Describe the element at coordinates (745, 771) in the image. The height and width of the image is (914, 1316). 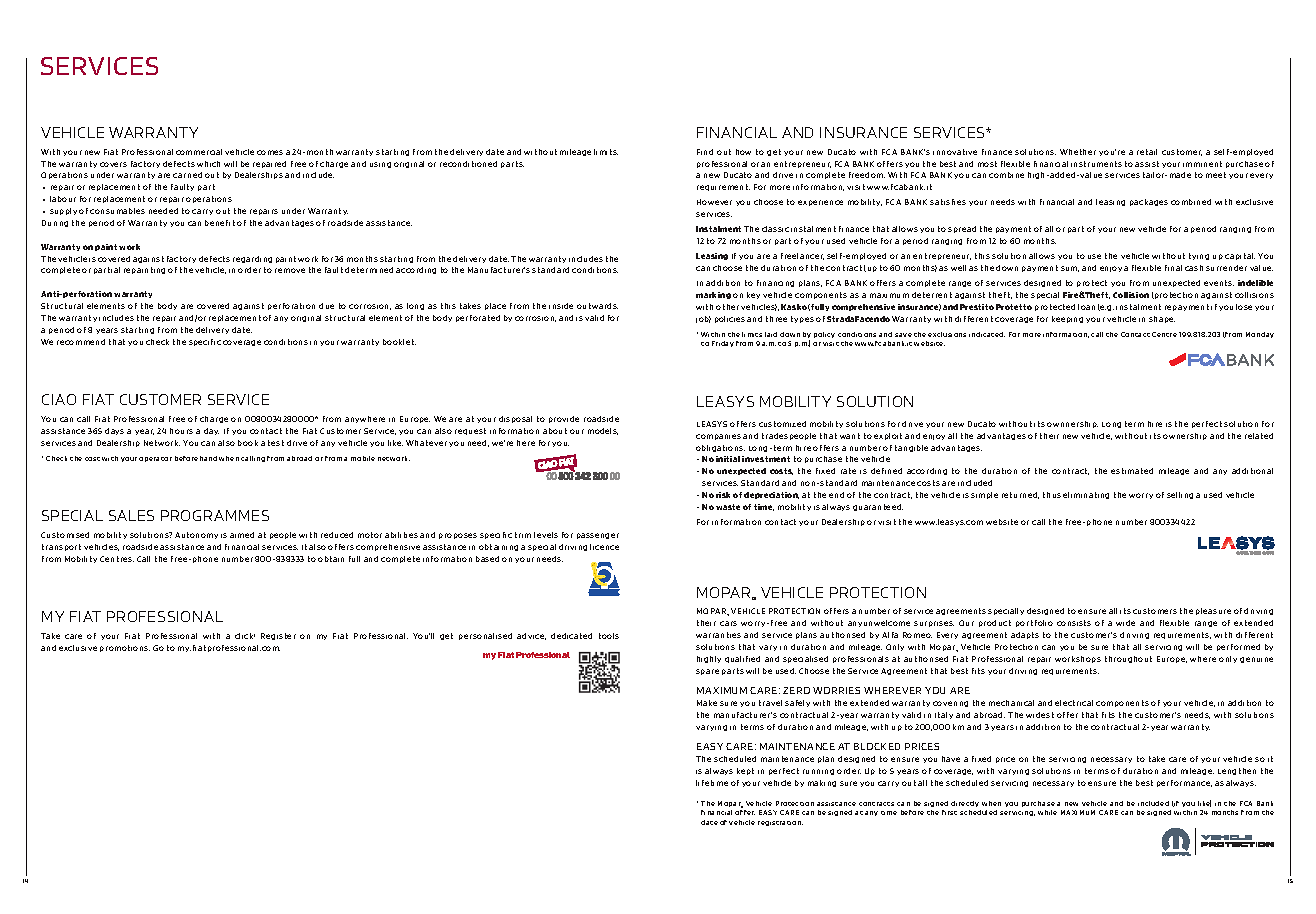
I see `kept` at that location.
